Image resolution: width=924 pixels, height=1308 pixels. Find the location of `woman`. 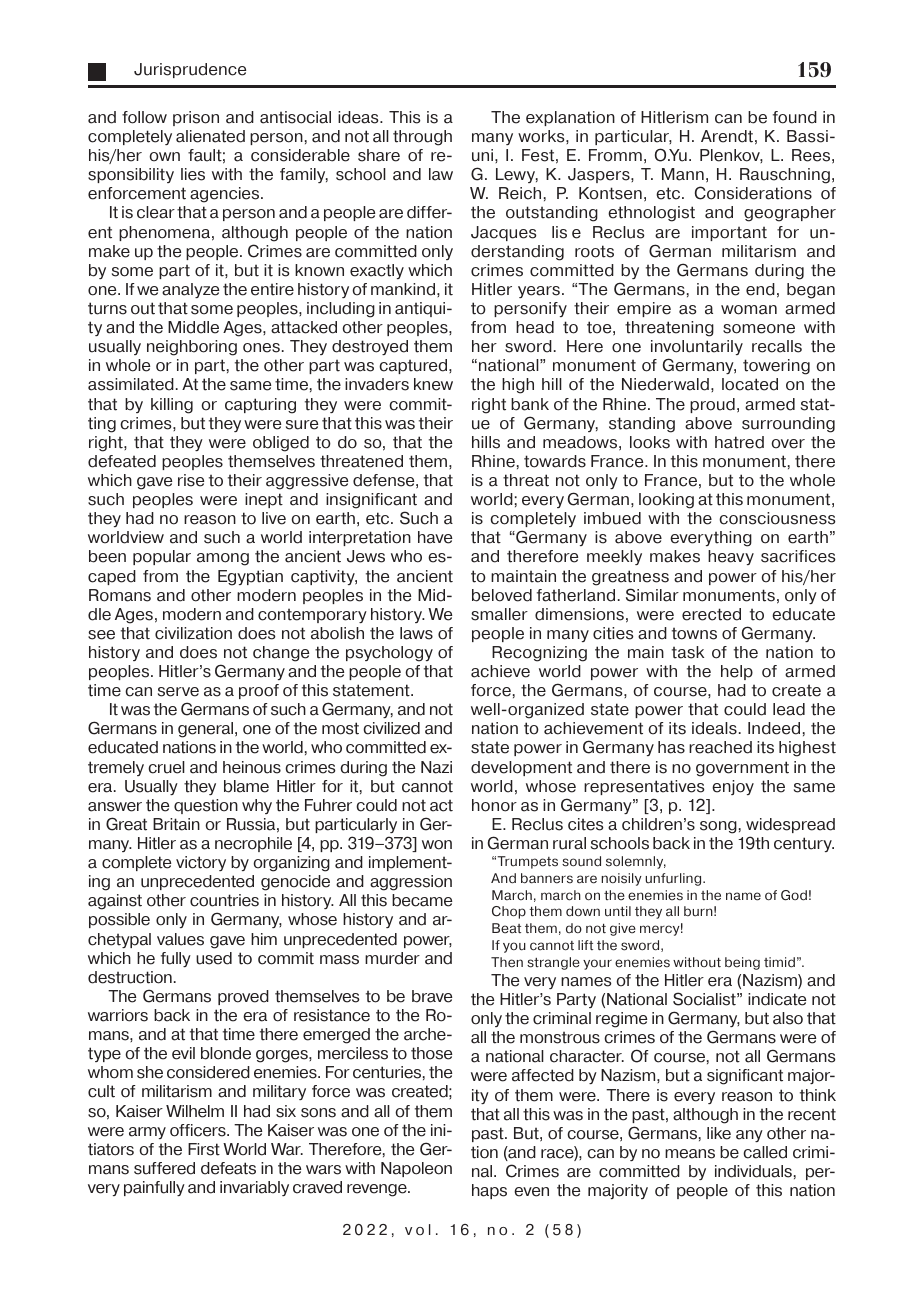

woman is located at coordinates (749, 310).
